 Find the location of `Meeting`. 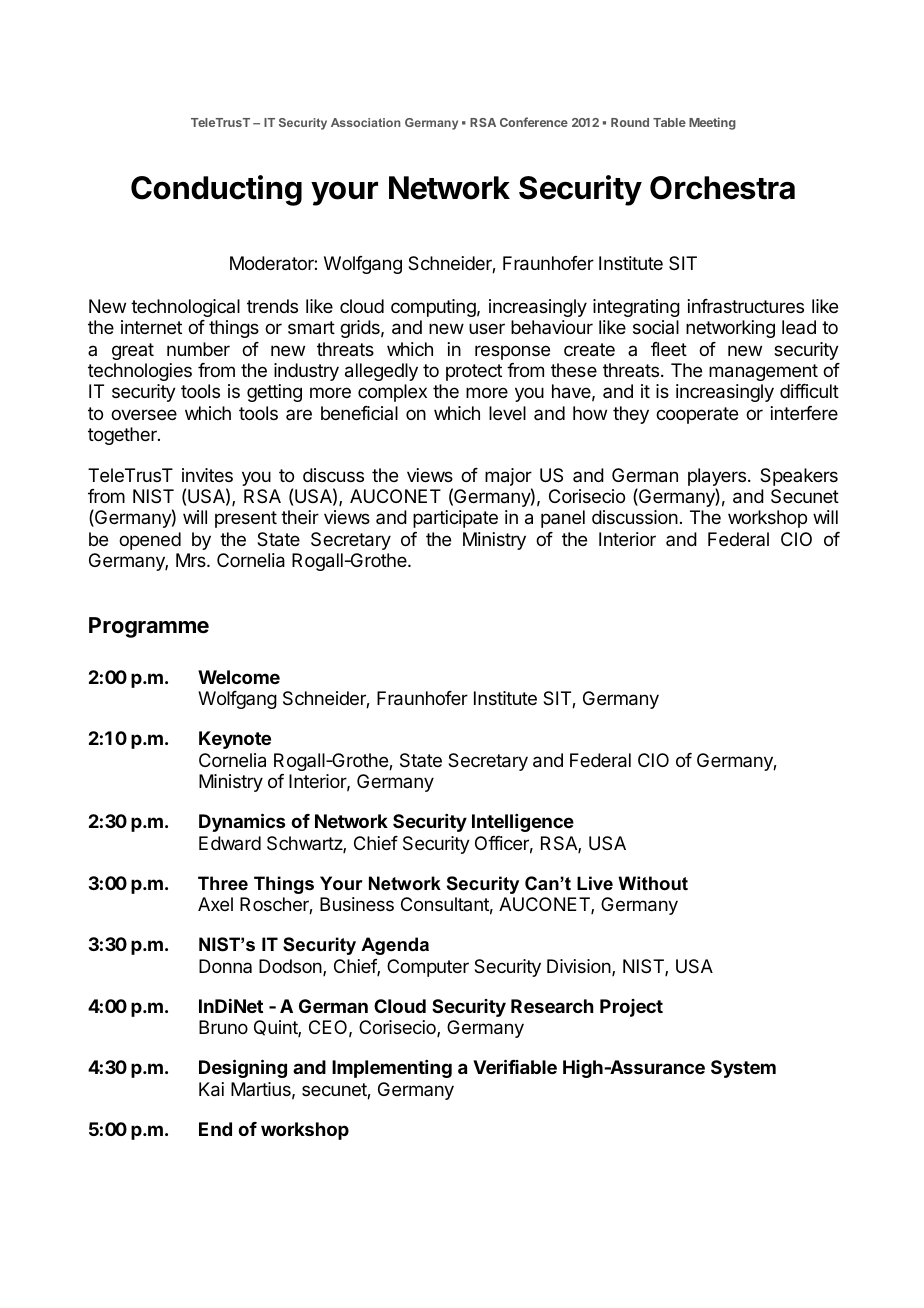

Meeting is located at coordinates (712, 123).
